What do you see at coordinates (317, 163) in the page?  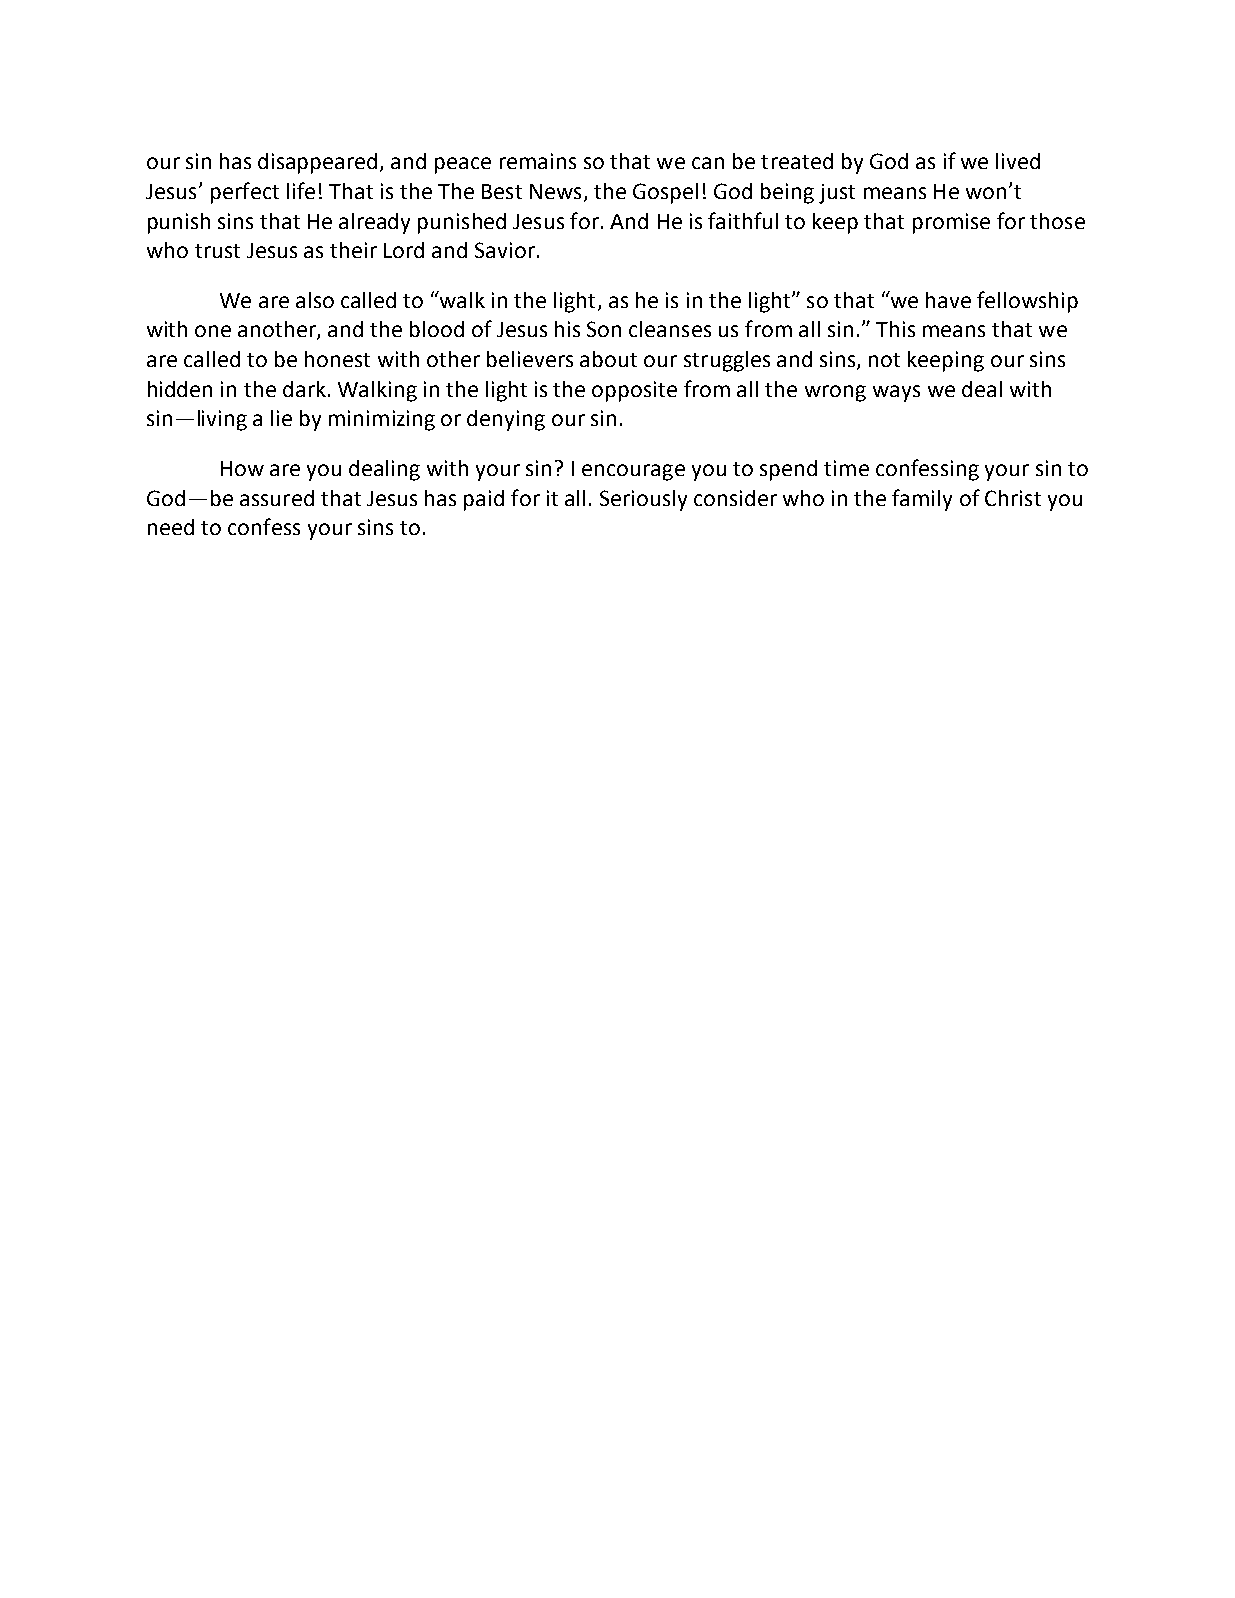 I see `disappeared` at bounding box center [317, 163].
